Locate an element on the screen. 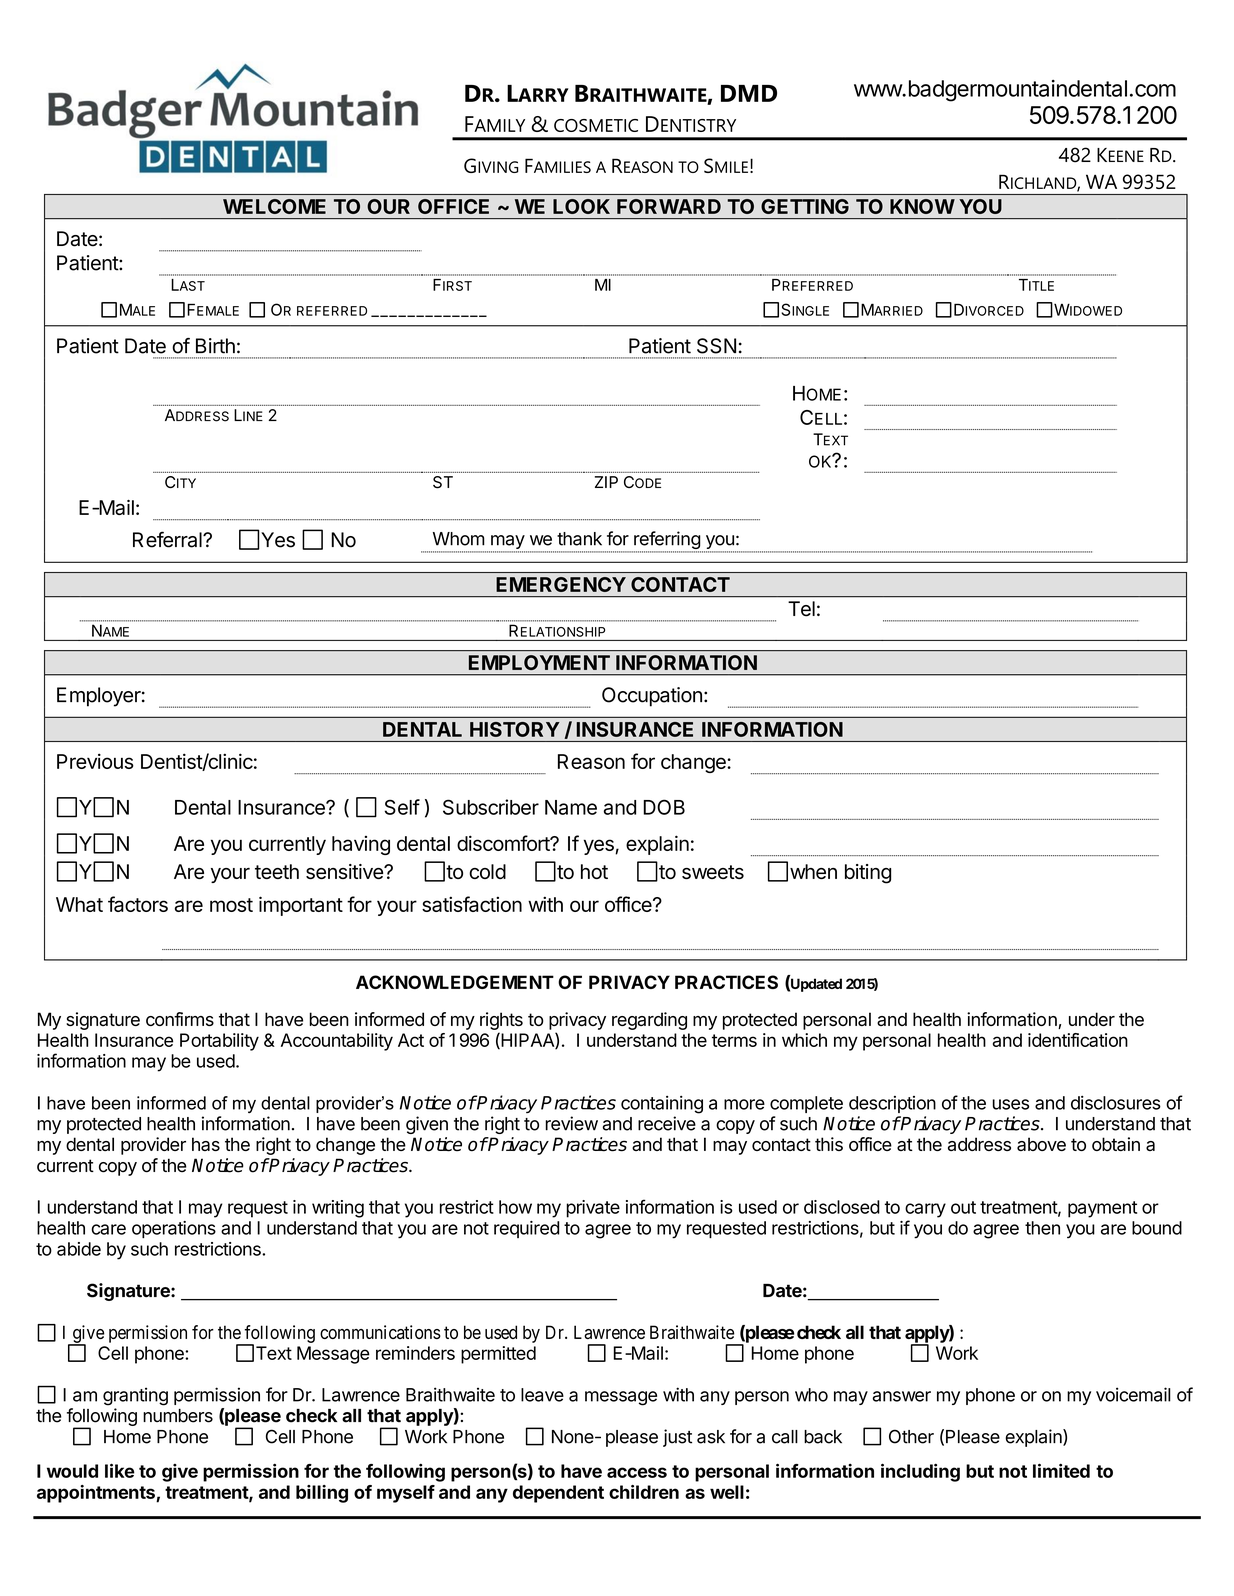 The height and width of the screenshot is (1596, 1234). limited is located at coordinates (1061, 1470).
